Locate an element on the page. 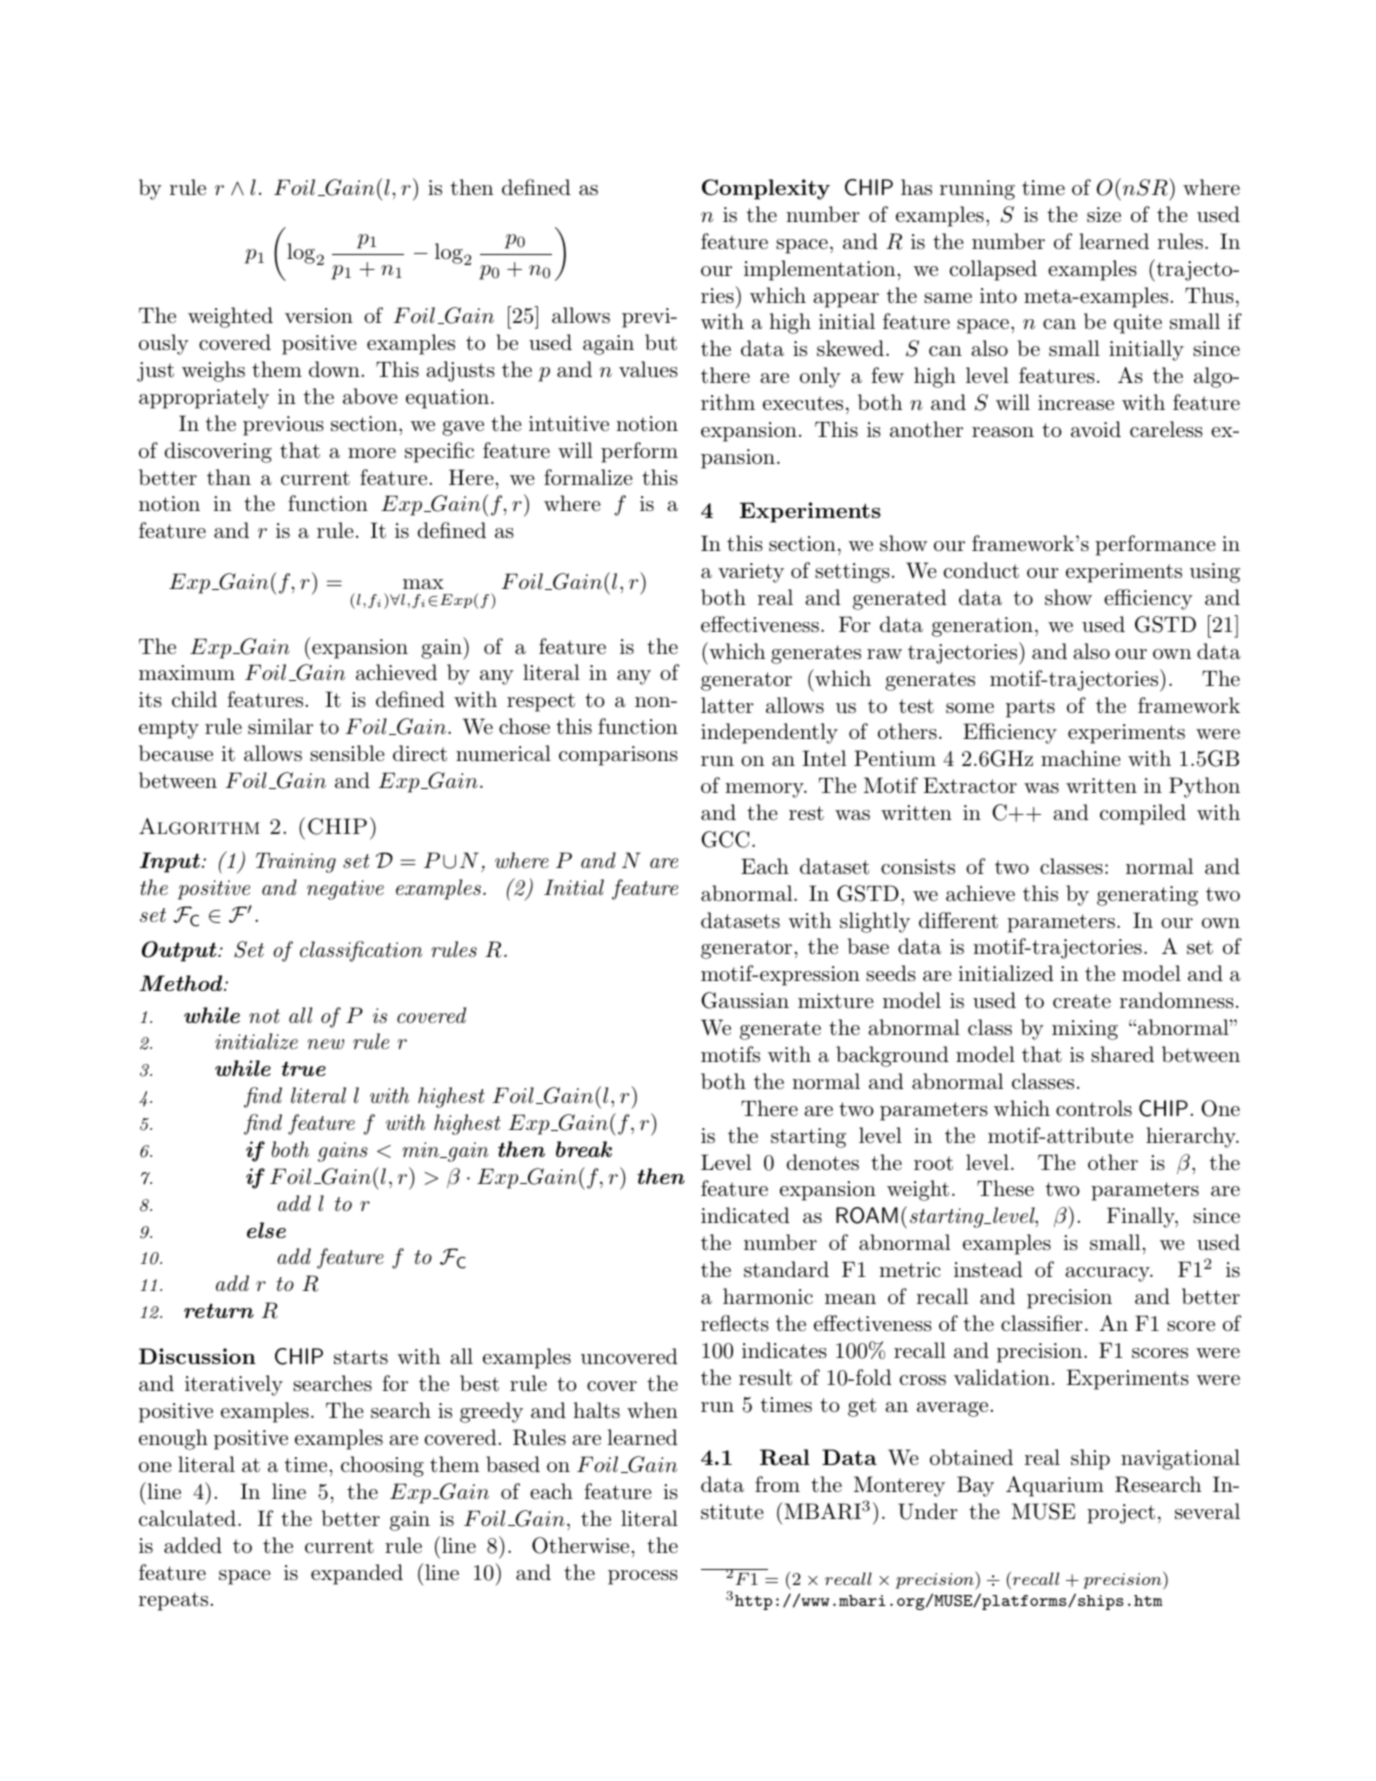 This document has height=1781, width=1376. size is located at coordinates (1104, 214).
